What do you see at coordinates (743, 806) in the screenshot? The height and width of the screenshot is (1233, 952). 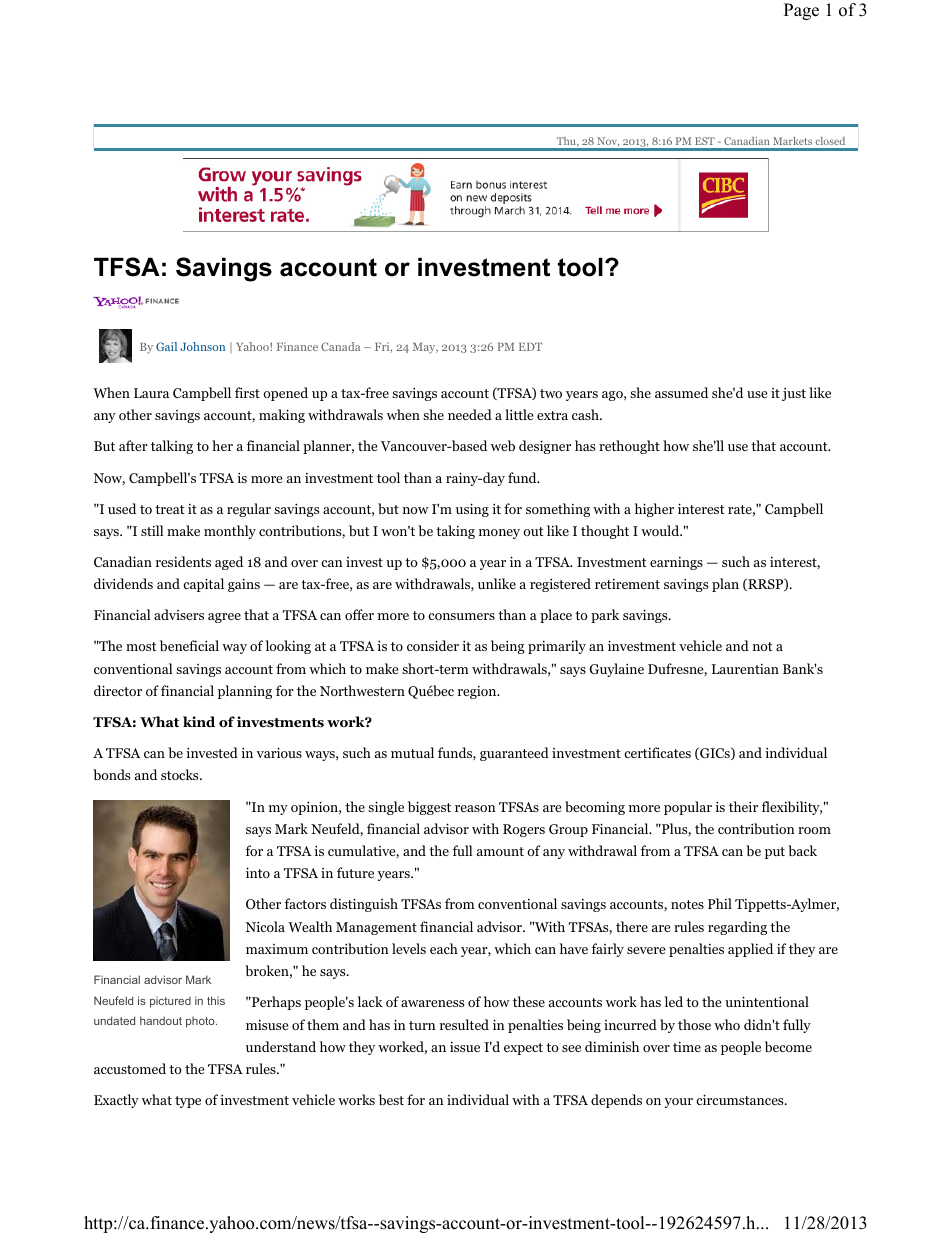 I see `their` at bounding box center [743, 806].
